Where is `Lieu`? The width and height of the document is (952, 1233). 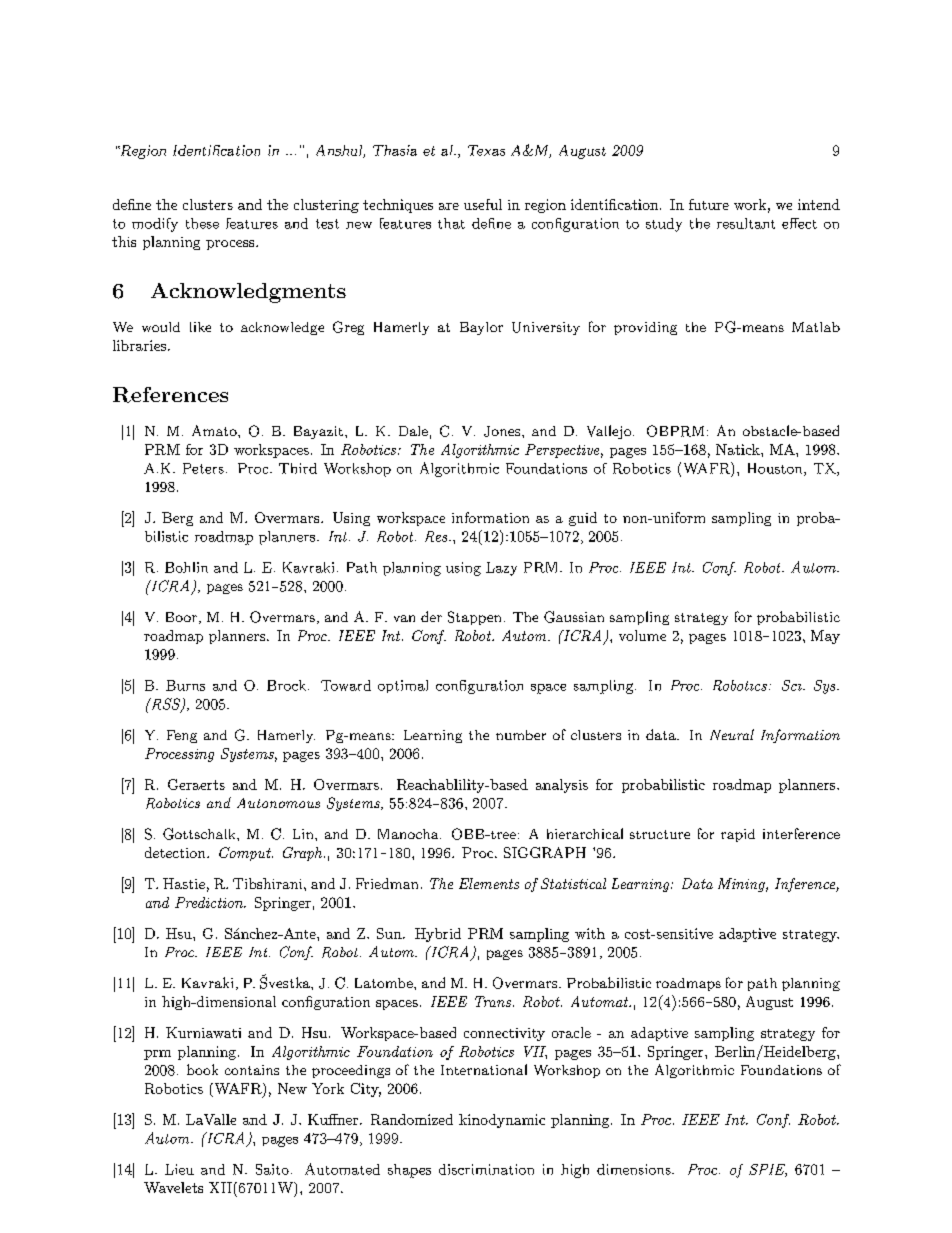 Lieu is located at coordinates (179, 1169).
